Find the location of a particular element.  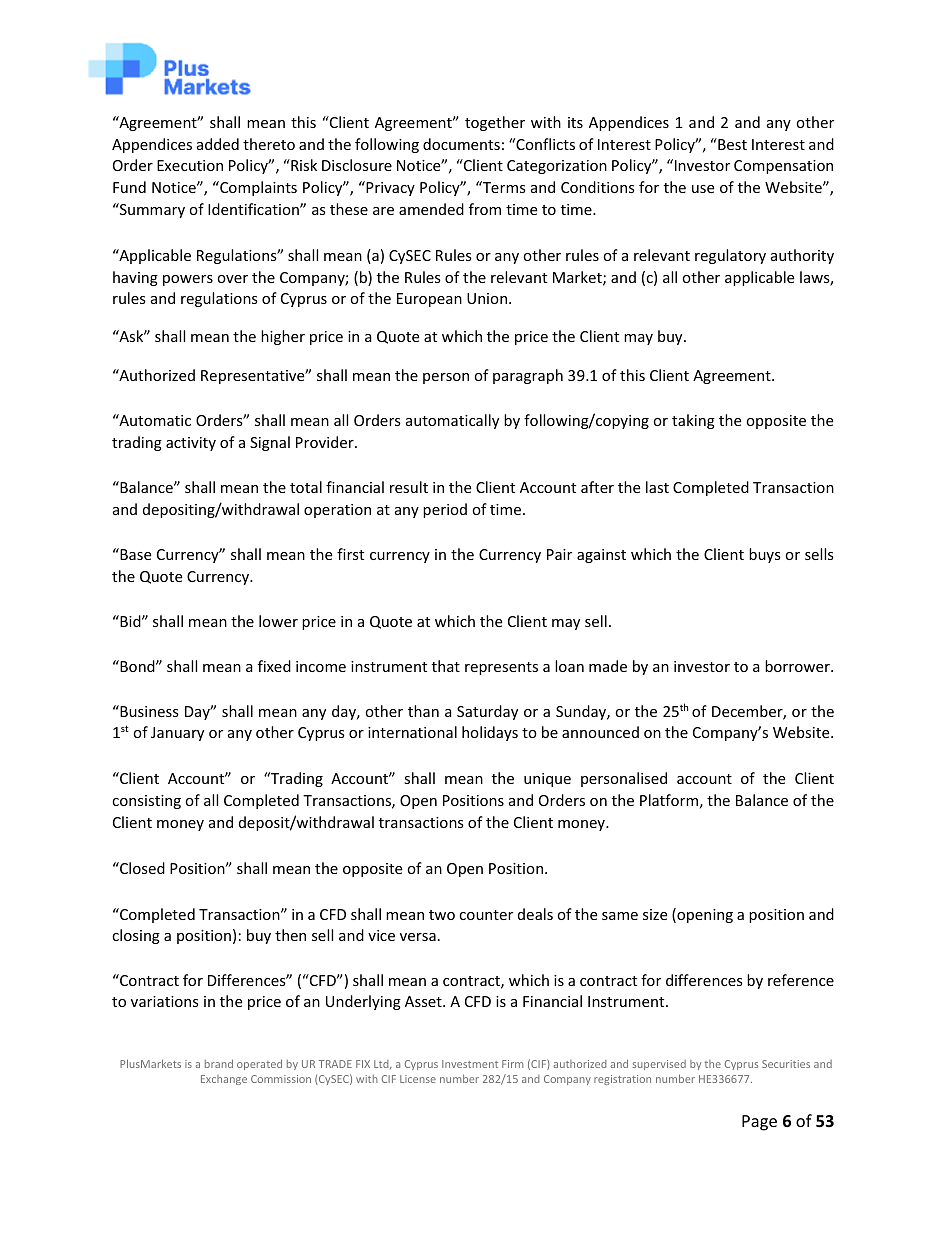

Page is located at coordinates (759, 1123).
